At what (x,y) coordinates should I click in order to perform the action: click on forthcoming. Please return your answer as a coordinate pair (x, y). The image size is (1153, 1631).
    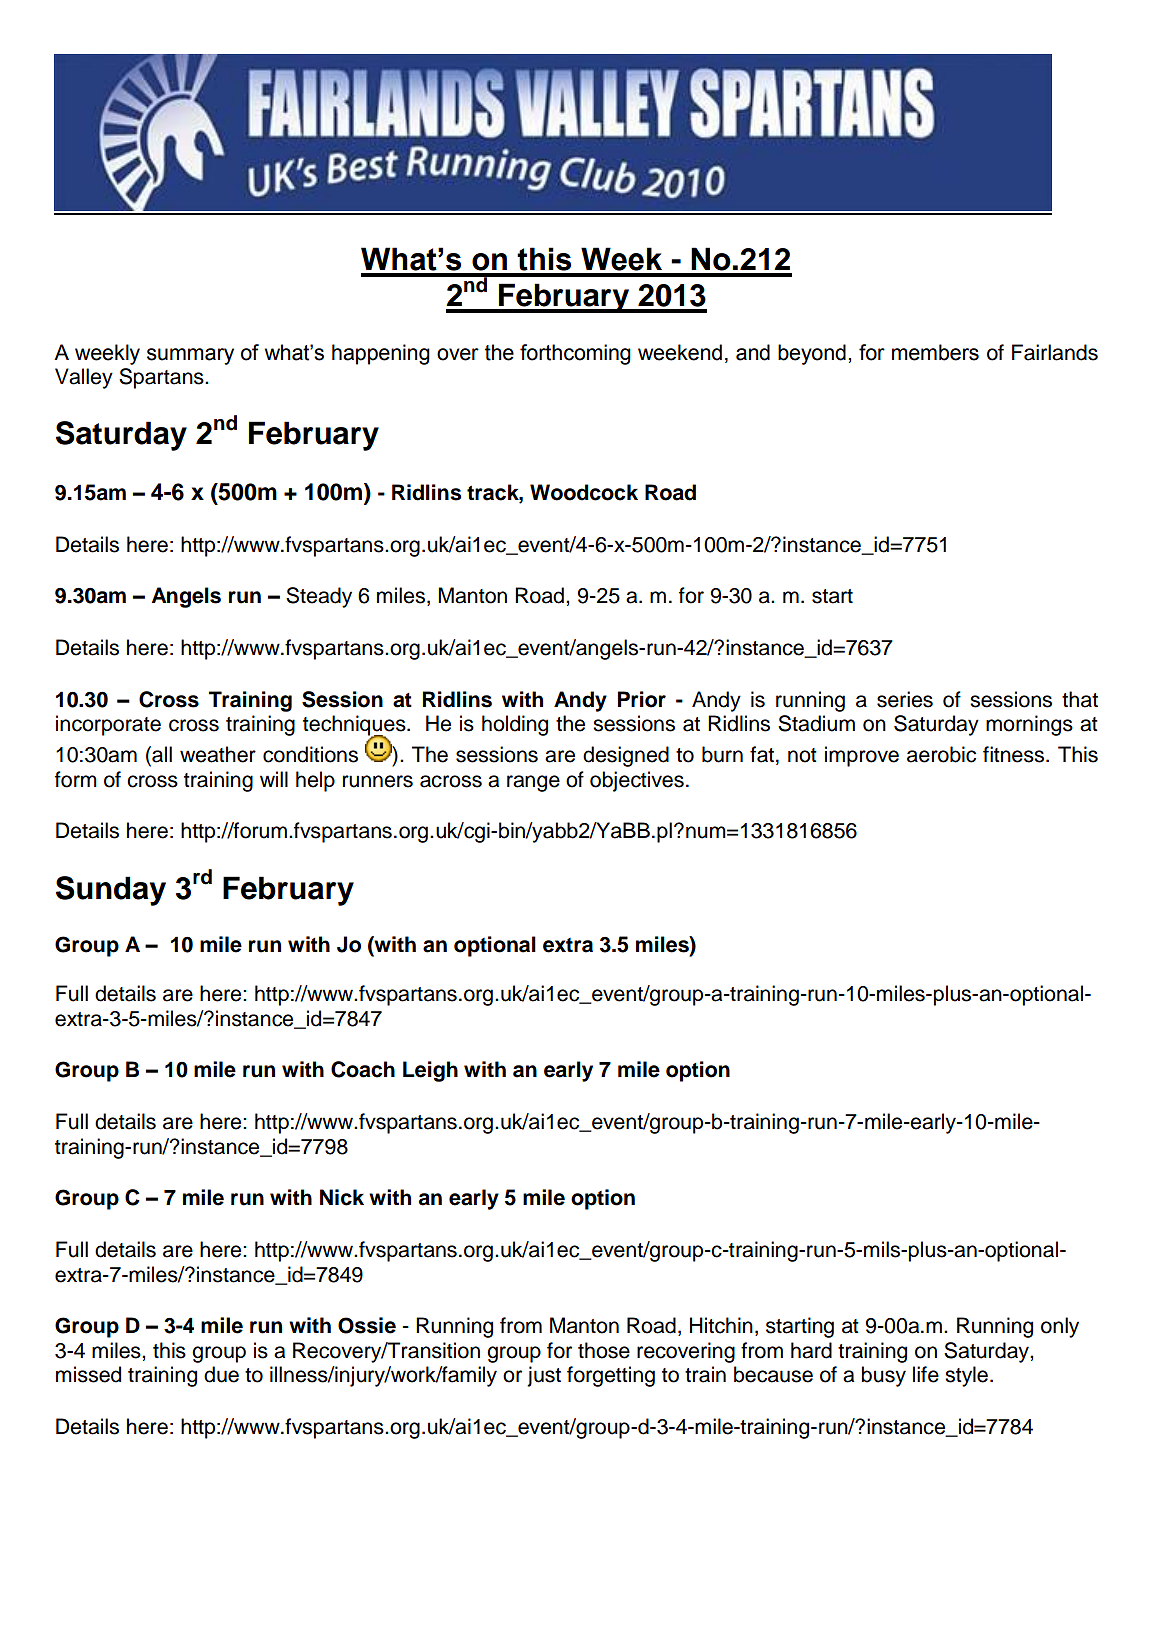
    Looking at the image, I should click on (575, 354).
